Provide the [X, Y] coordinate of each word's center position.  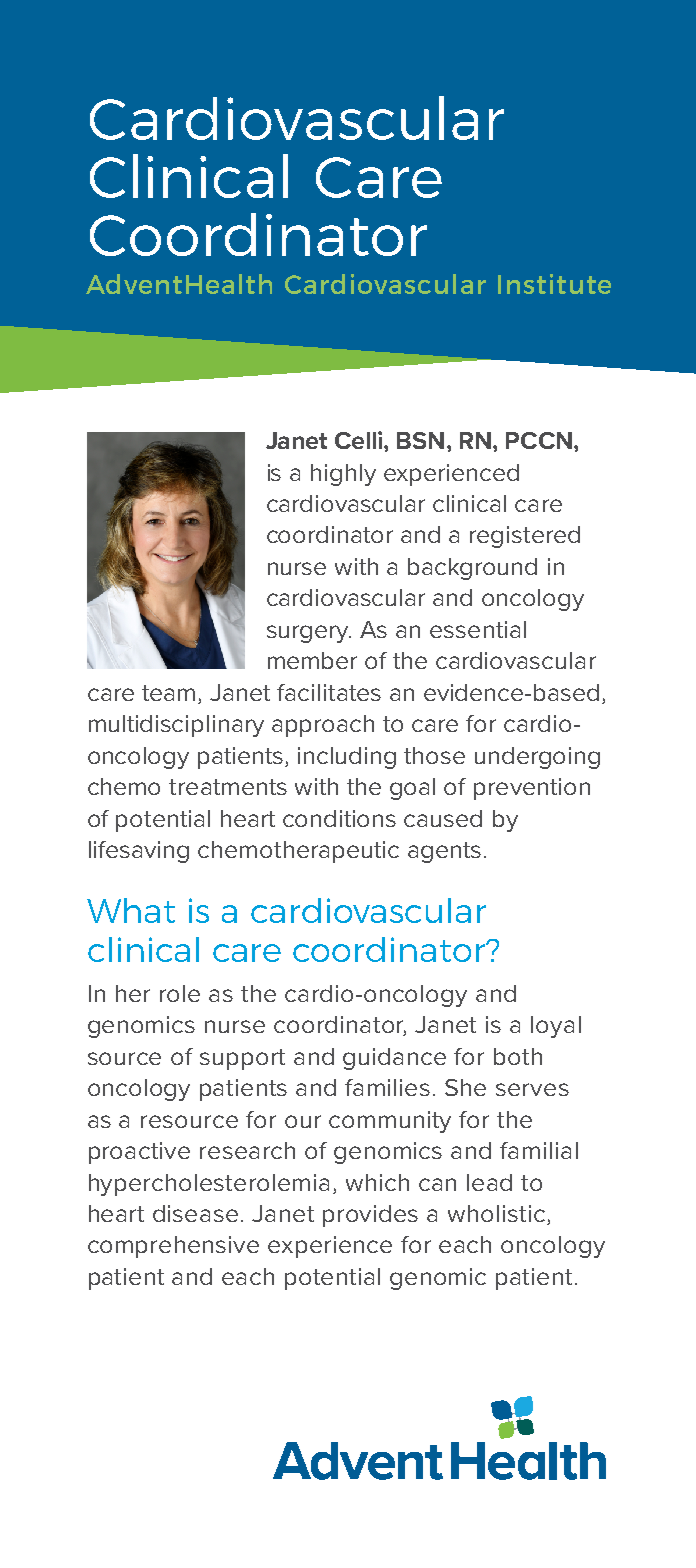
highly [343, 475]
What [131, 910]
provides [370, 1216]
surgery [309, 634]
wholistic [496, 1213]
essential [478, 629]
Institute [554, 284]
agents [444, 852]
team [168, 693]
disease [195, 1213]
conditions [339, 818]
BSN [420, 440]
